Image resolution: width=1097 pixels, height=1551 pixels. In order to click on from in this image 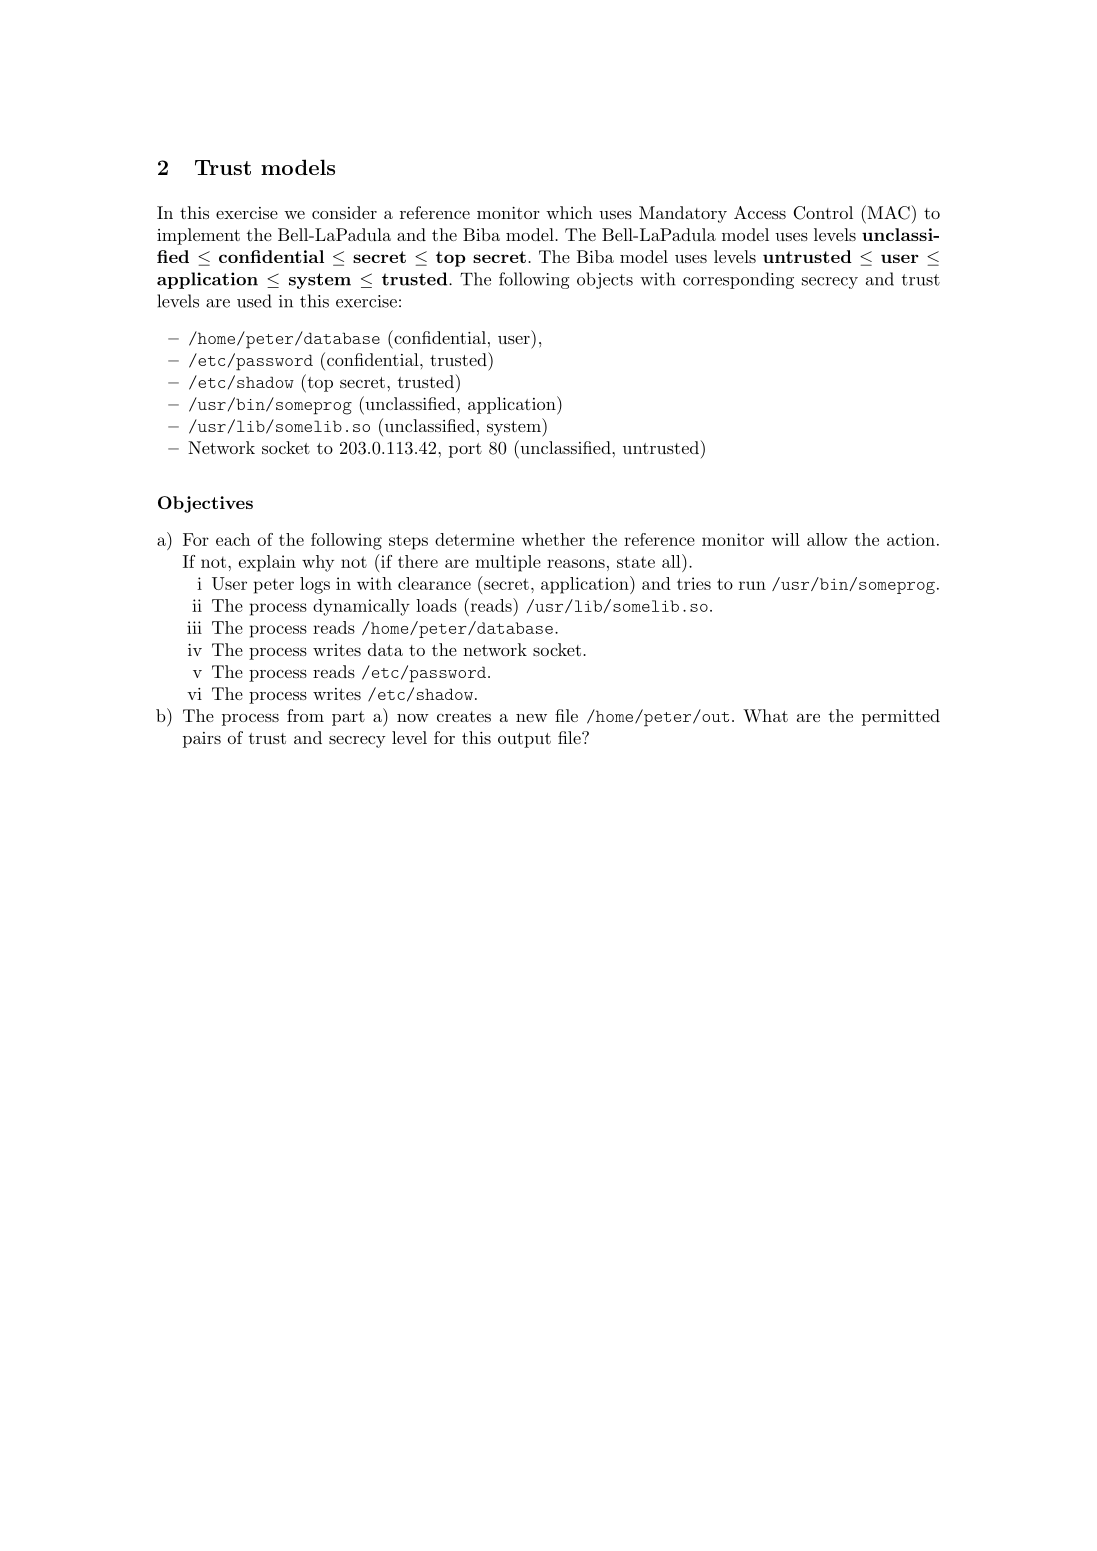, I will do `click(305, 715)`.
